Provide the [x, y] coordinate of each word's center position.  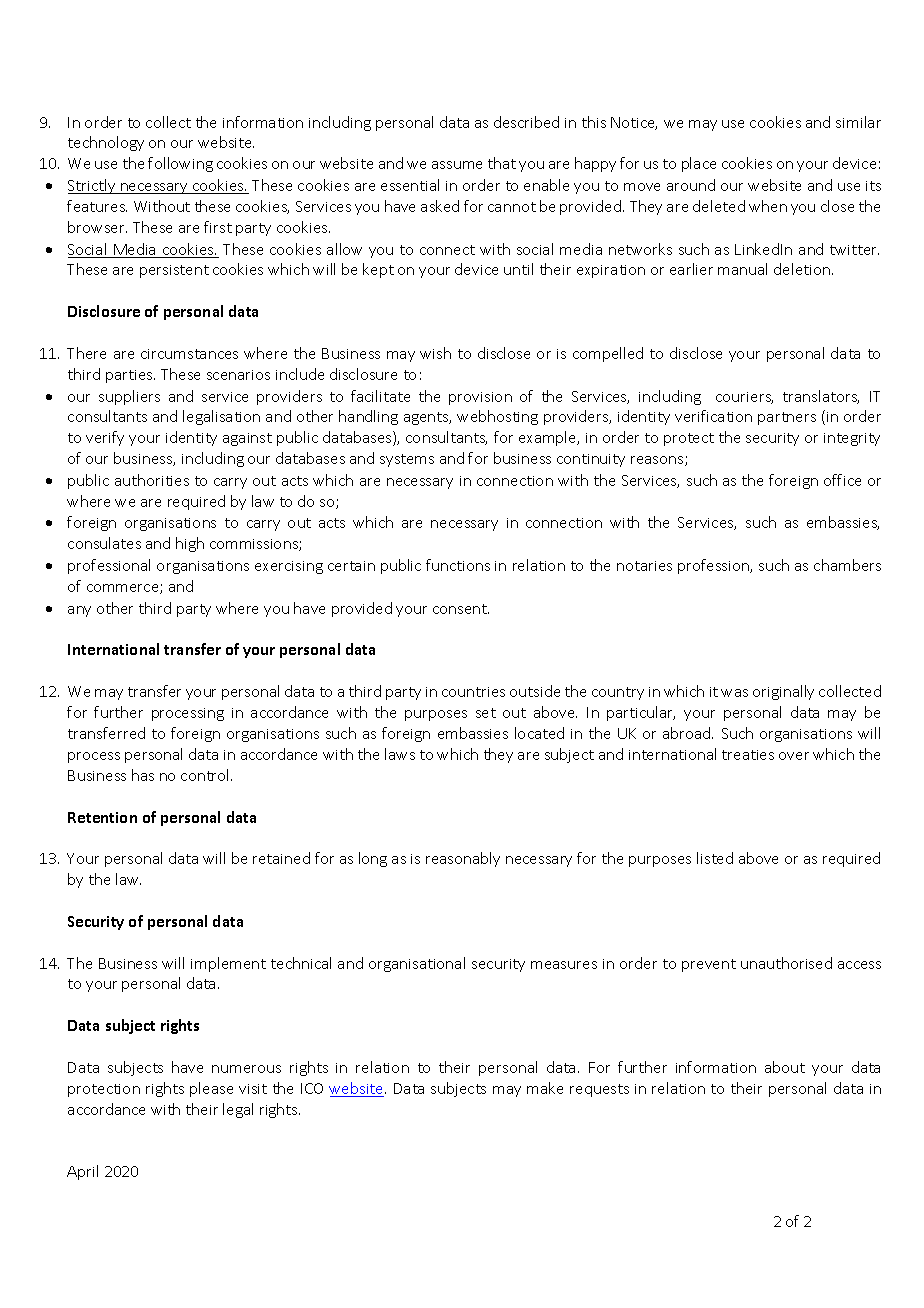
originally [783, 692]
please [211, 1089]
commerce [124, 589]
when [768, 206]
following [180, 164]
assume [457, 165]
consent [461, 609]
